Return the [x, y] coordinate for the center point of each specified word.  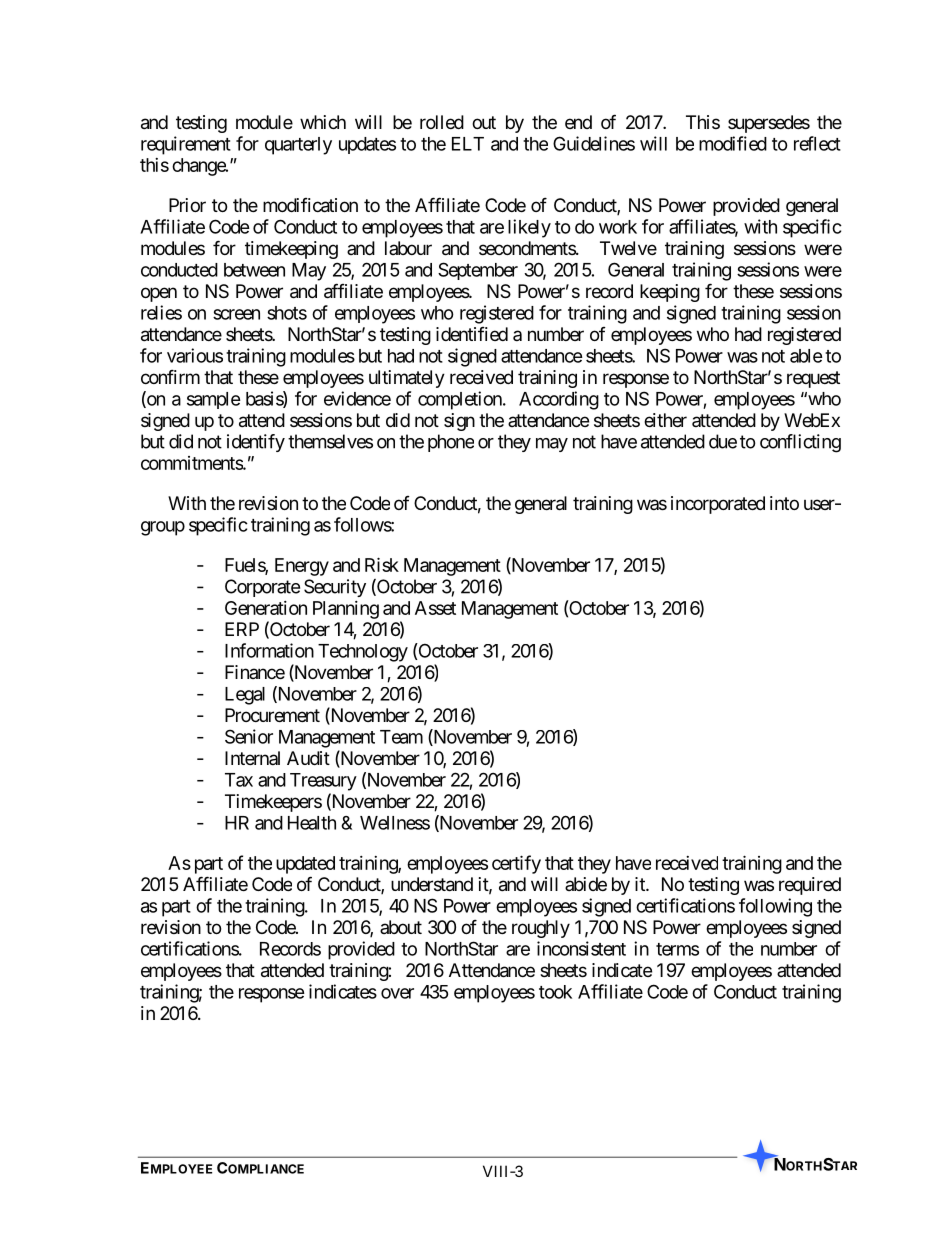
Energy [302, 567]
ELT [468, 144]
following [775, 907]
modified [733, 143]
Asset [435, 608]
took [555, 992]
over [397, 993]
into [784, 503]
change [199, 167]
